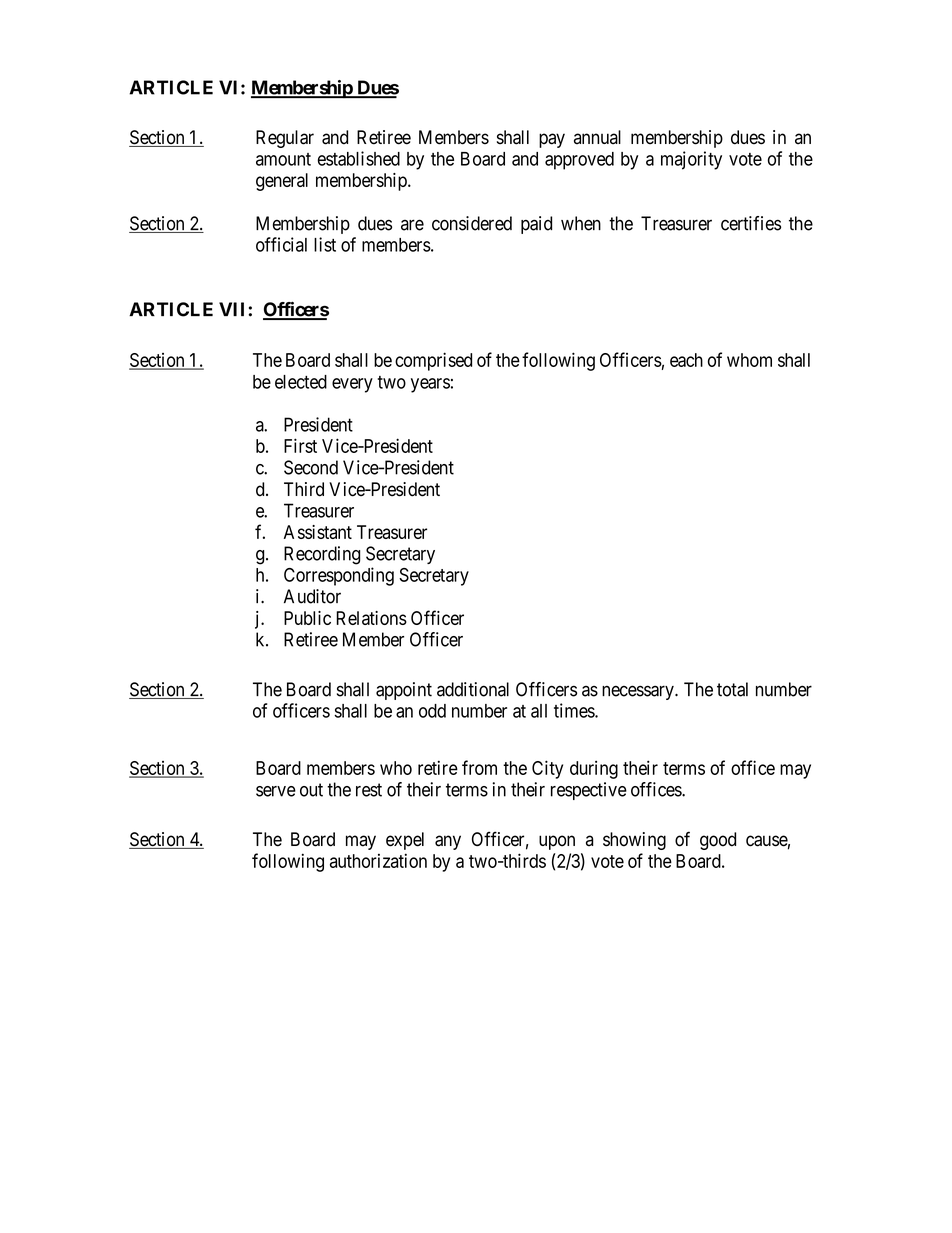 This document has width=952, height=1233. I want to click on serve, so click(276, 791).
